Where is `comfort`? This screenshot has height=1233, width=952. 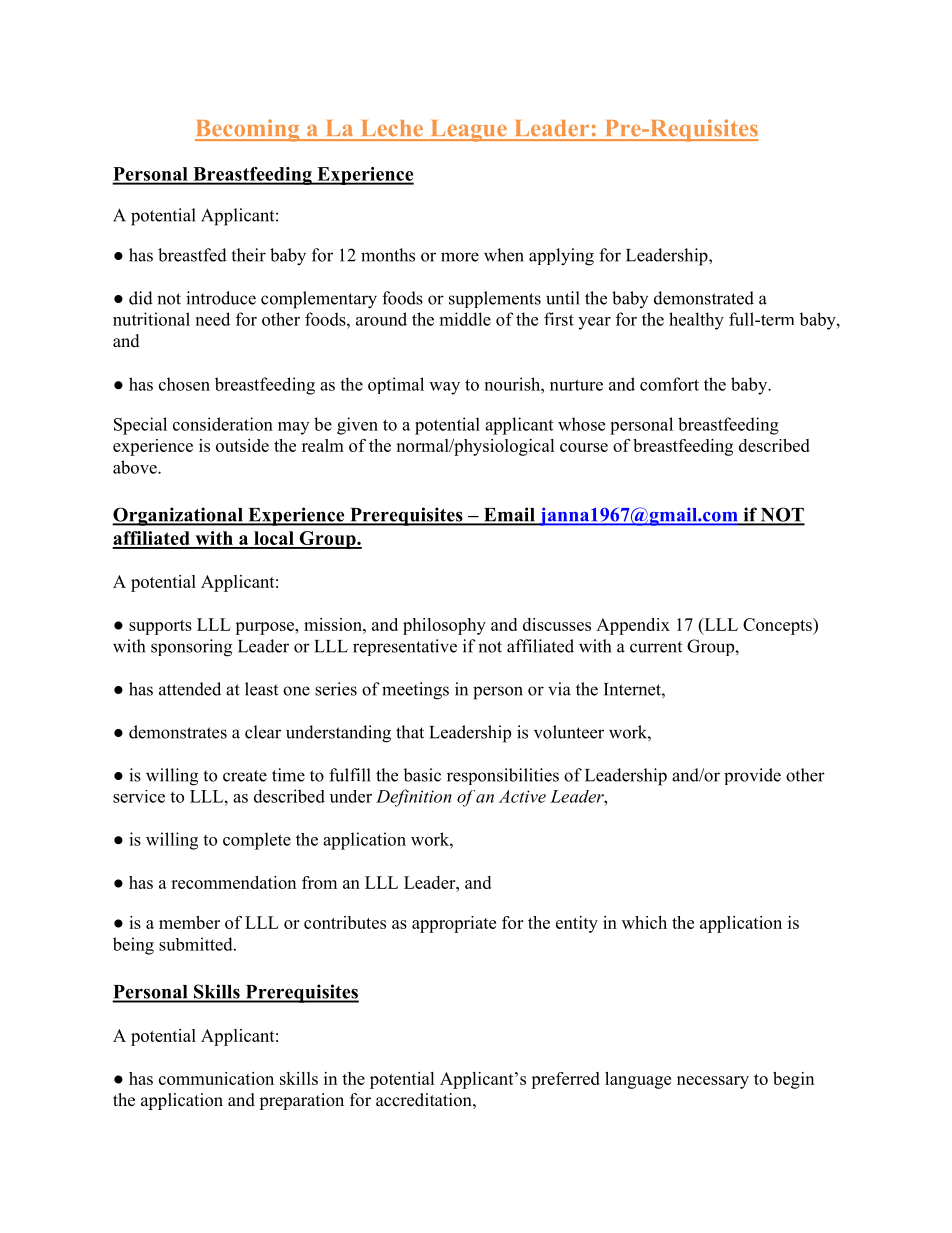 comfort is located at coordinates (669, 384).
